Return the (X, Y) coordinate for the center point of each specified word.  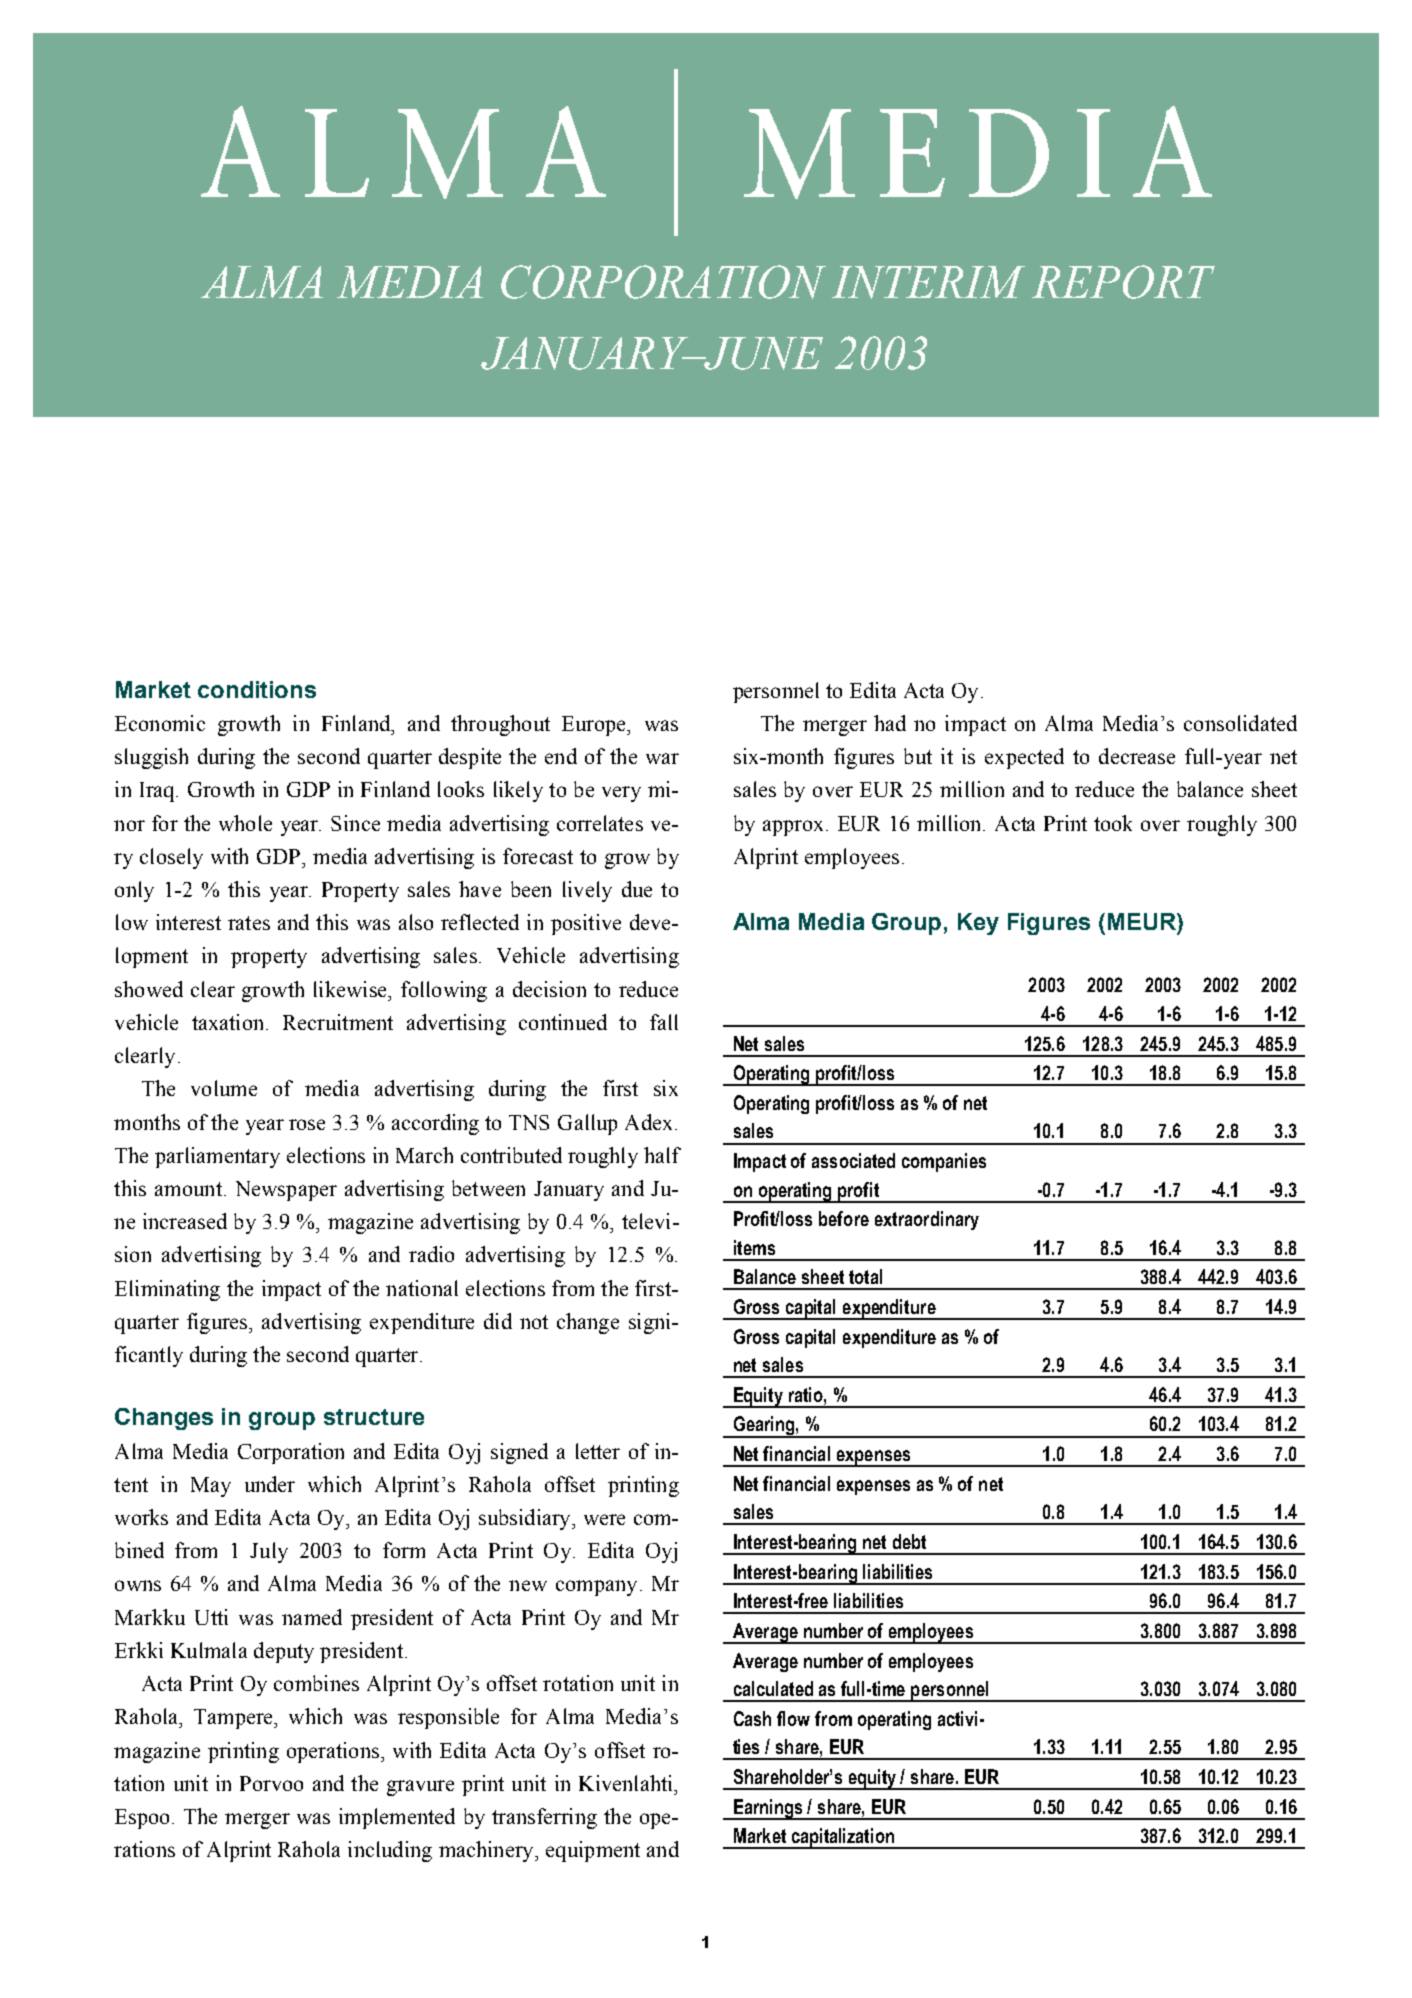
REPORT (1123, 282)
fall (664, 1022)
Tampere (234, 1719)
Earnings (768, 1809)
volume (224, 1088)
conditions (257, 689)
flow (793, 1718)
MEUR (1143, 921)
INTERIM (928, 282)
